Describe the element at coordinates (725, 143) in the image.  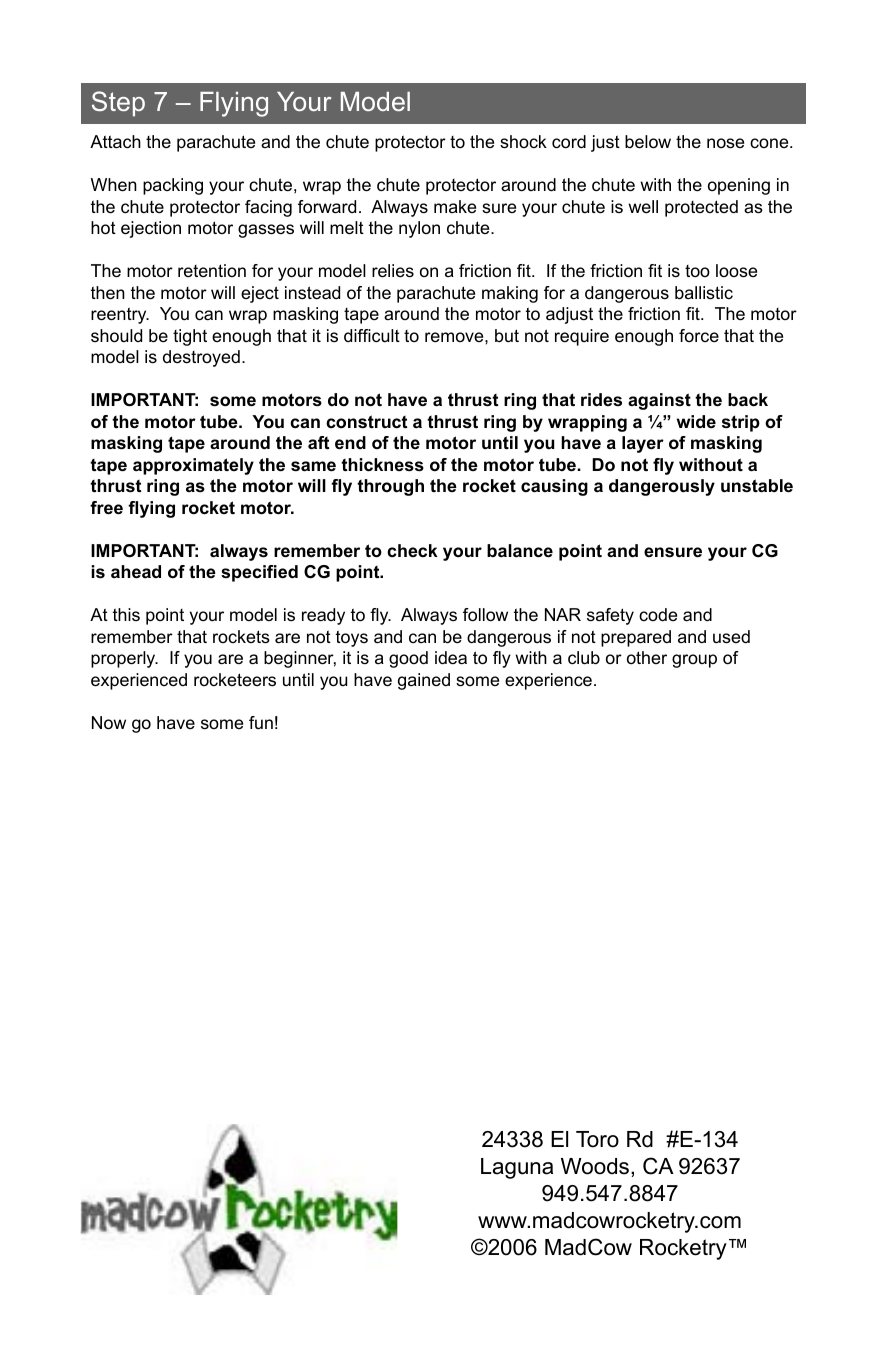
I see `nose` at that location.
